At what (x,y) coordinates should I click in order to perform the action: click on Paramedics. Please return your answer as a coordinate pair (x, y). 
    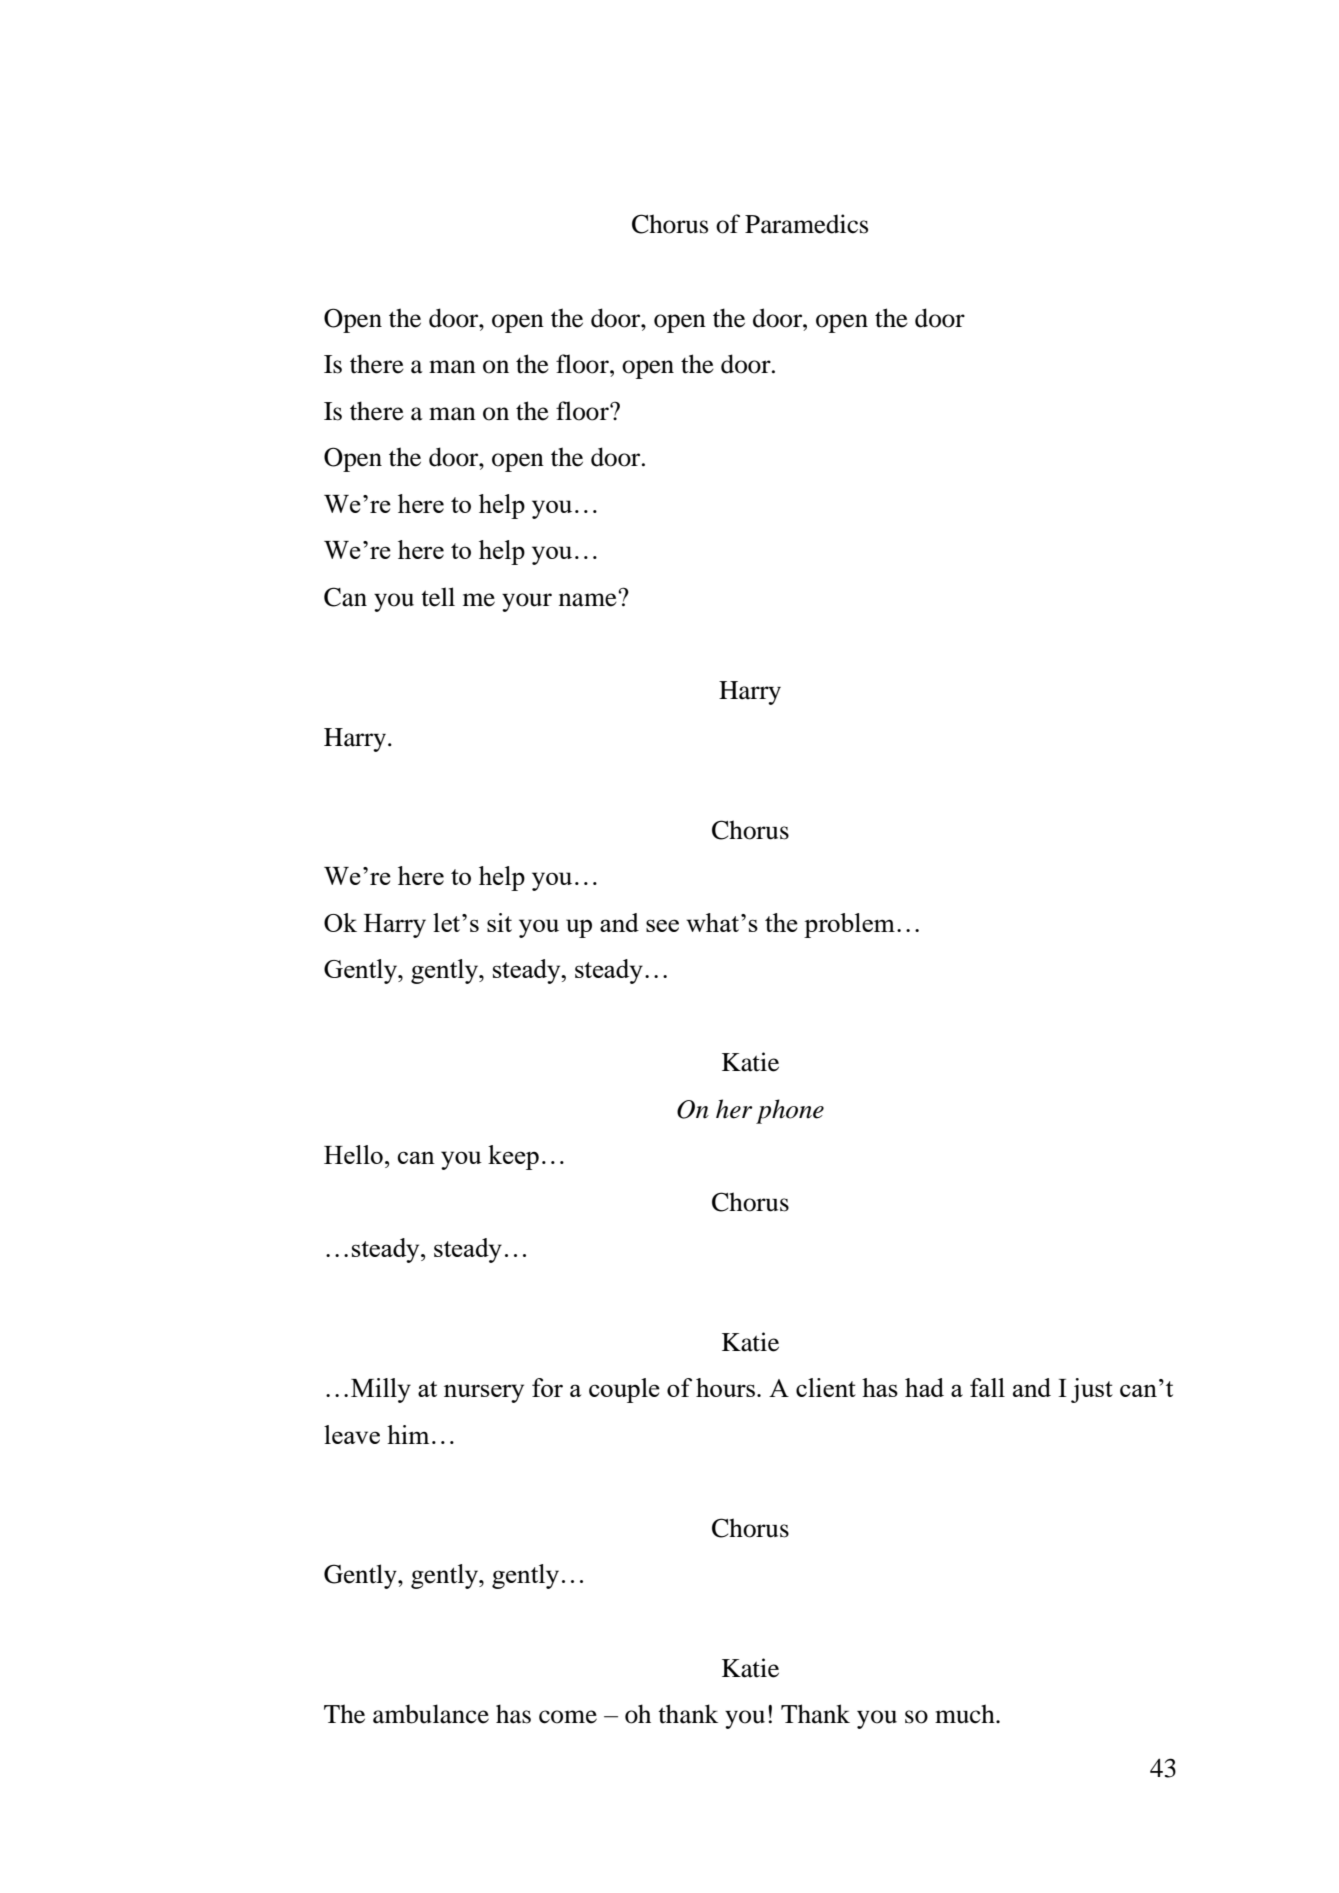
    Looking at the image, I should click on (806, 224).
